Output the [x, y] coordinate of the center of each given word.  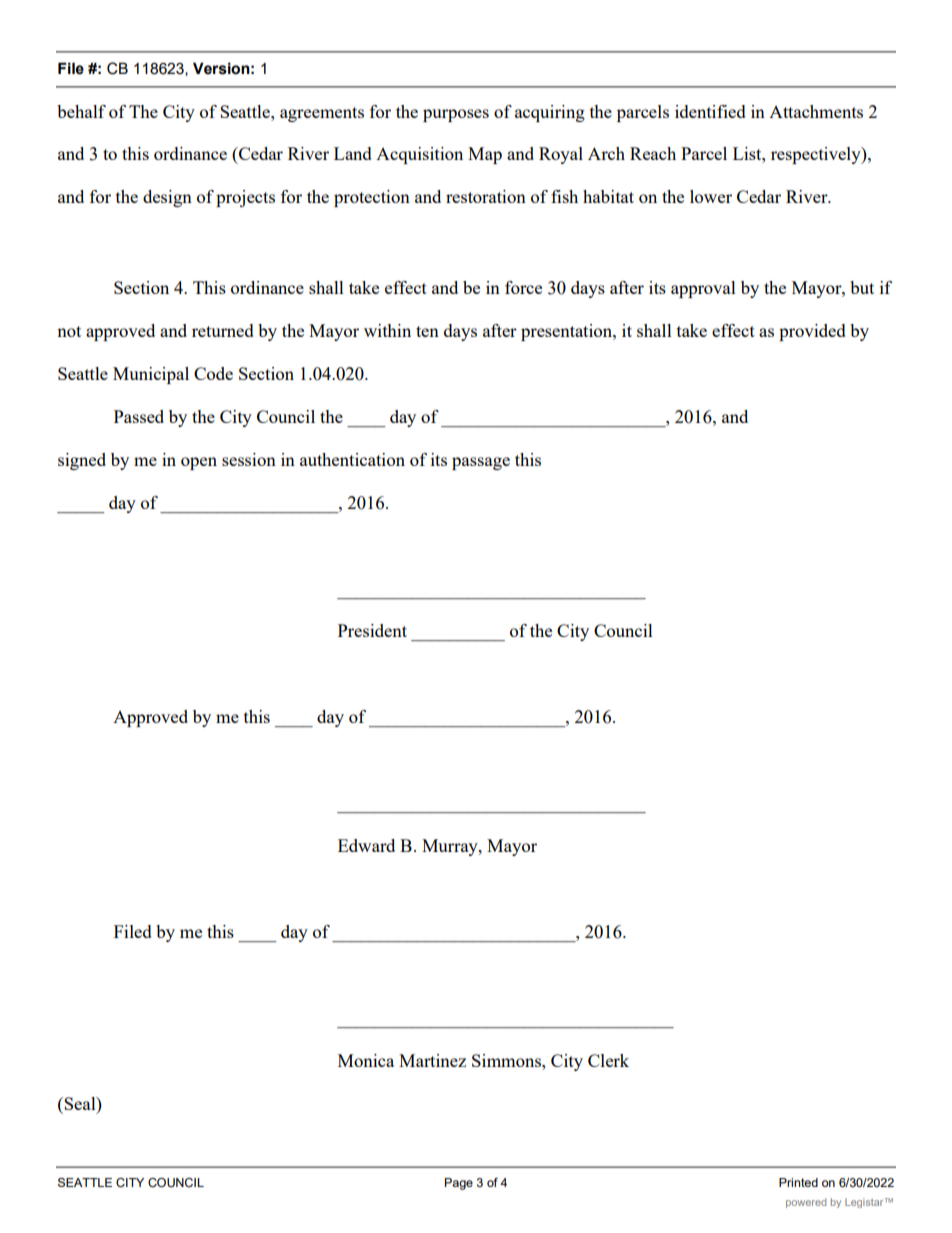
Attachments [816, 111]
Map [485, 155]
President [372, 630]
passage [481, 463]
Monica [366, 1060]
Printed [798, 1182]
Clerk [608, 1060]
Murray [451, 847]
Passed [139, 416]
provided [812, 332]
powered [806, 1203]
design [167, 198]
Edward [366, 845]
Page [459, 1184]
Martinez [432, 1060]
